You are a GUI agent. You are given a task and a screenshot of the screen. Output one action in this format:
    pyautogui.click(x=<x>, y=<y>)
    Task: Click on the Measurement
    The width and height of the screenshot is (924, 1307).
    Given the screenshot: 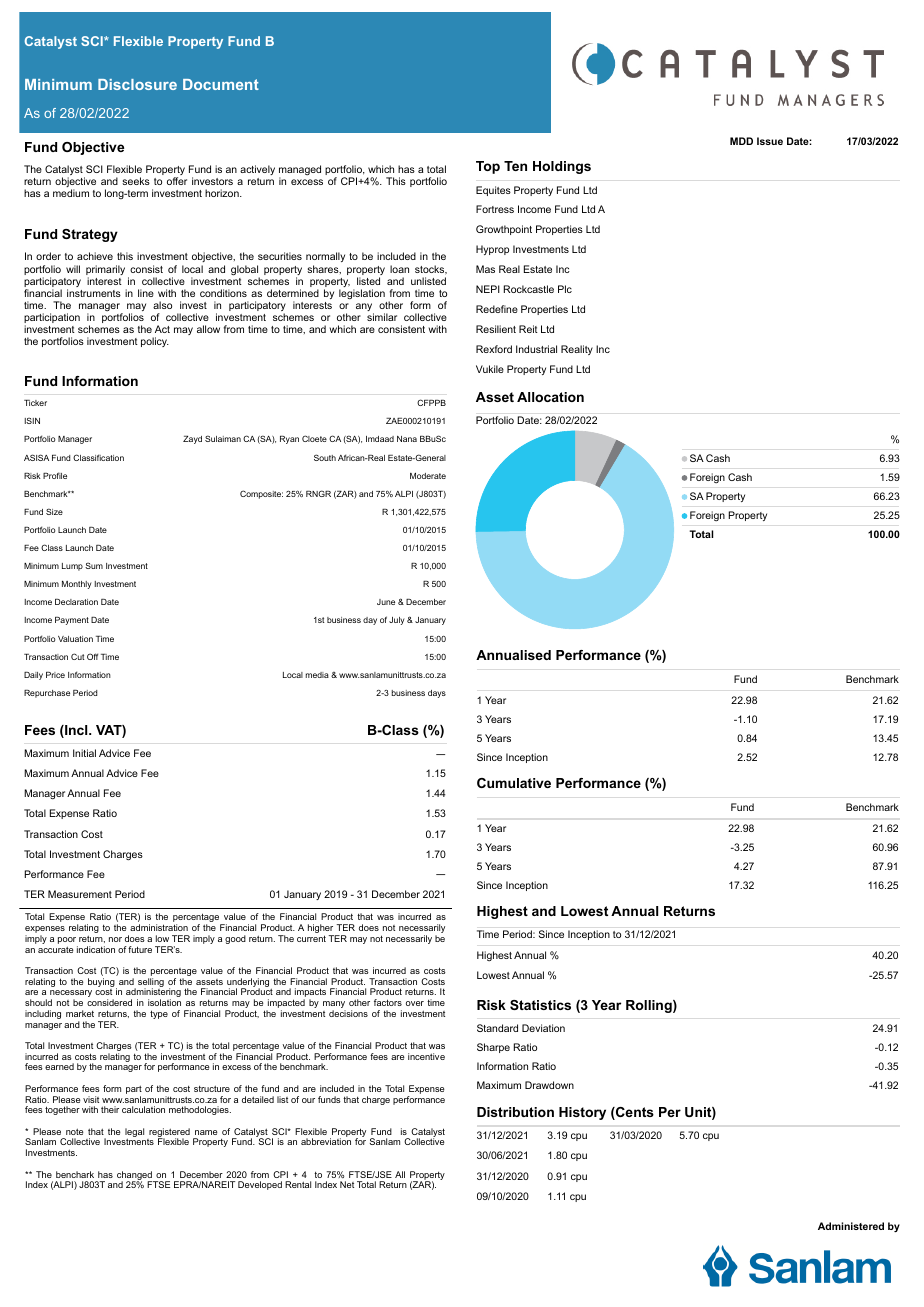 What is the action you would take?
    pyautogui.click(x=80, y=894)
